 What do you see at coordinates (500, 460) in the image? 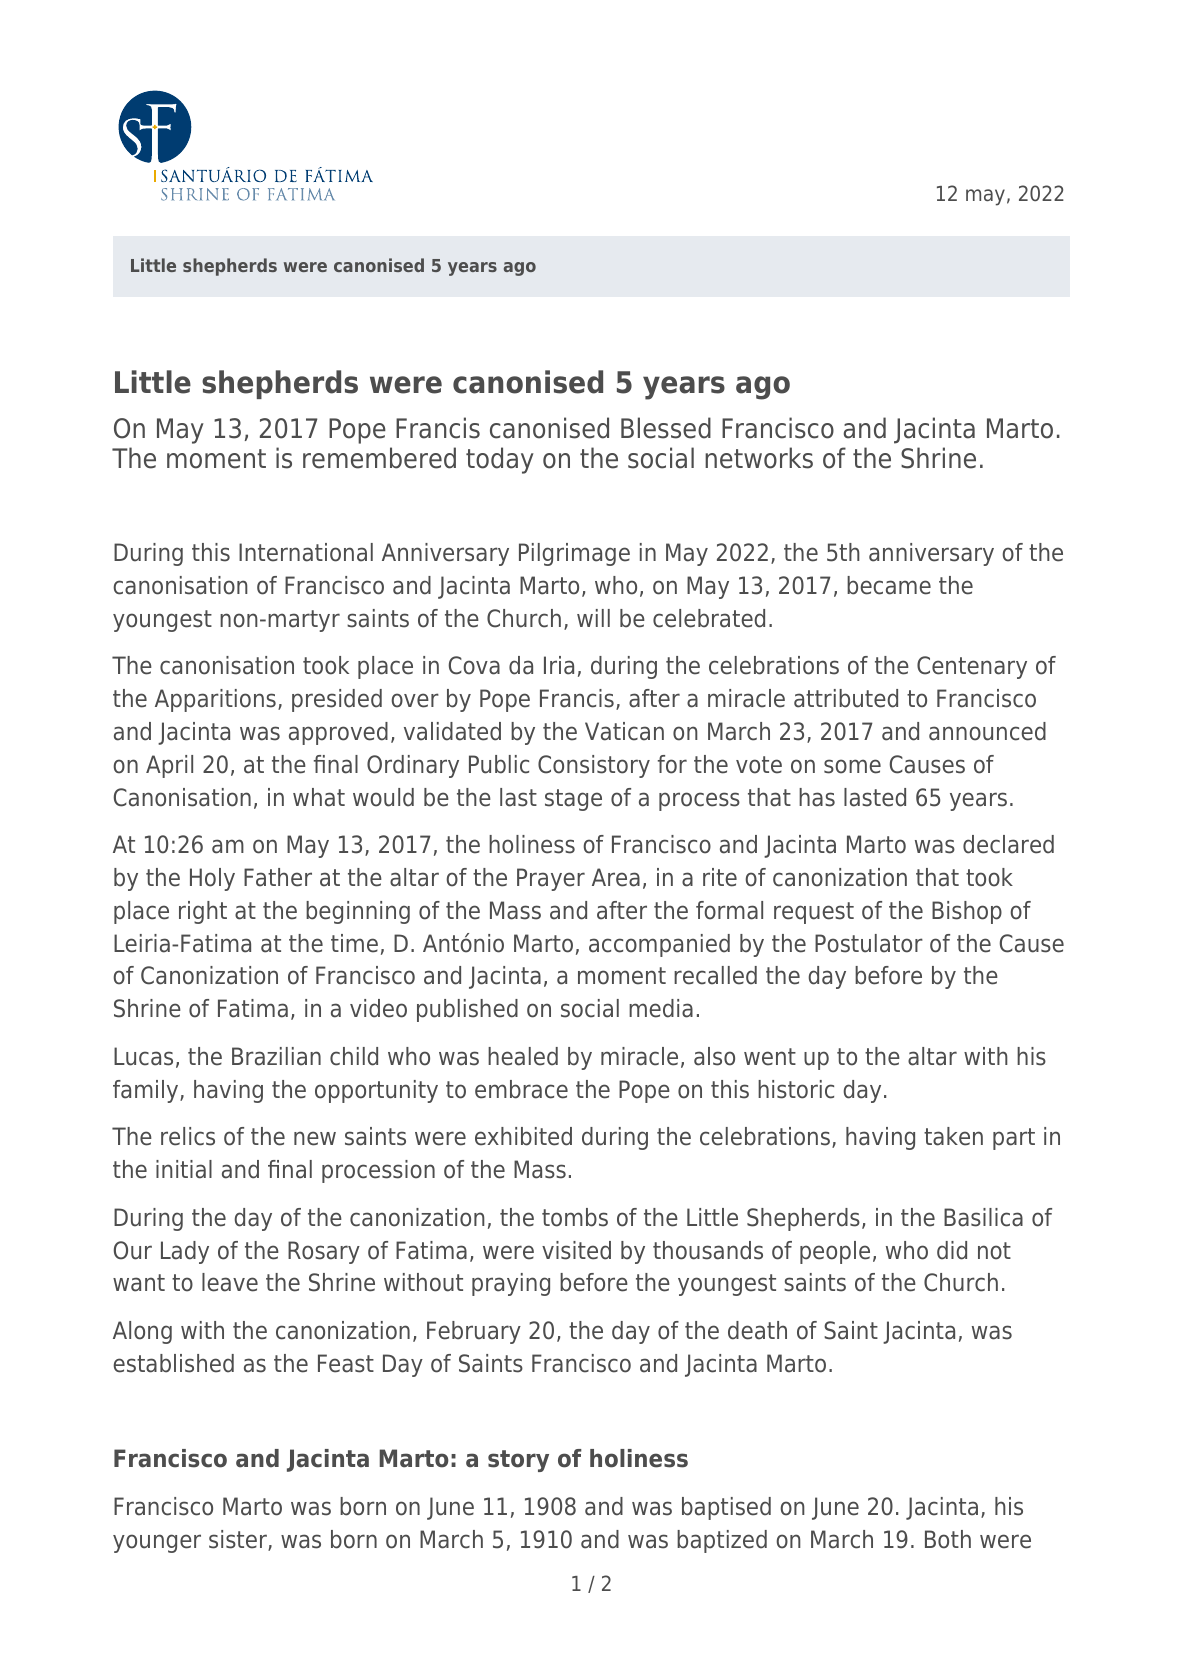
I see `today` at bounding box center [500, 460].
